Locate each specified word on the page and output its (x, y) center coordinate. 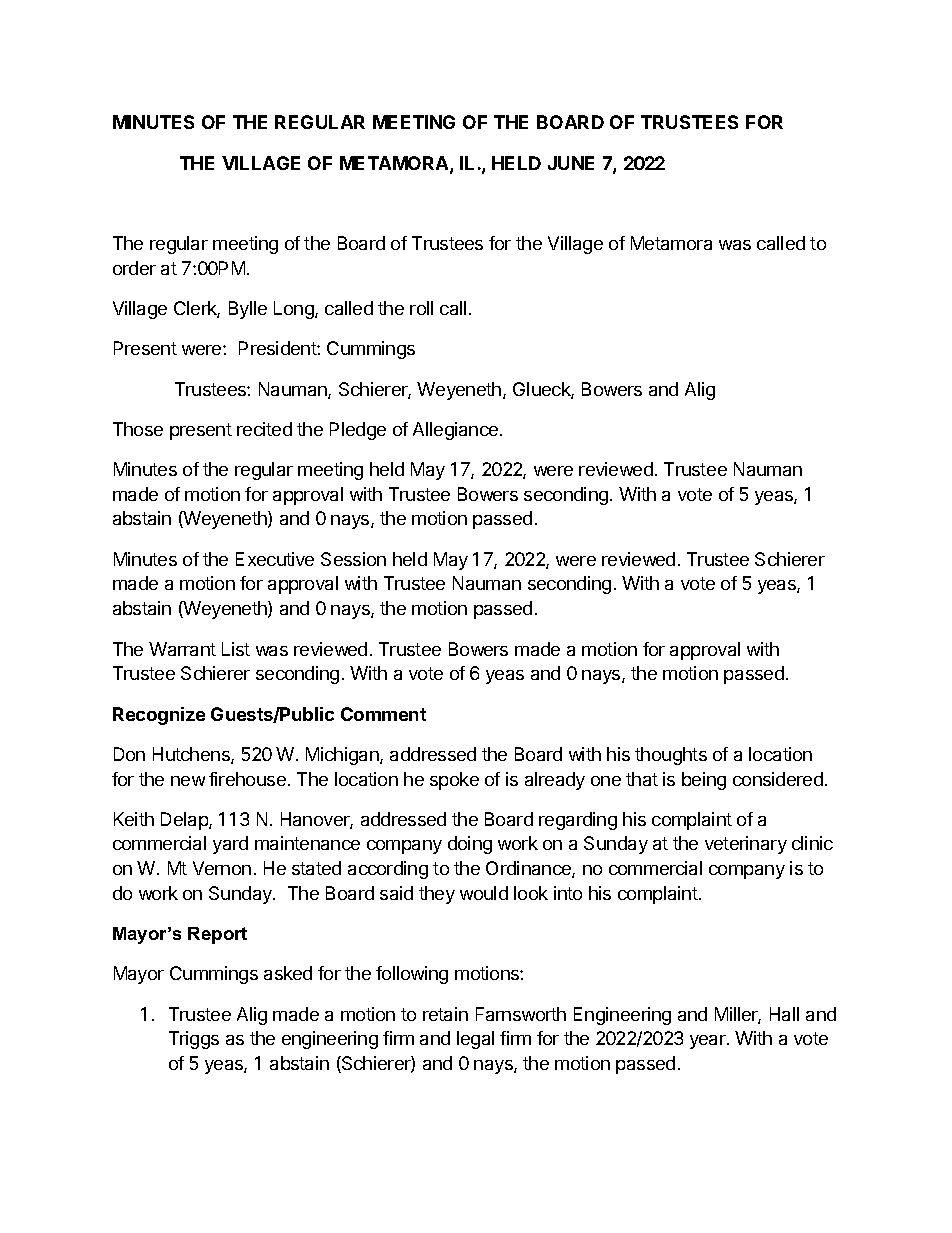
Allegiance (457, 431)
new (188, 781)
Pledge (358, 431)
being (704, 781)
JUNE (571, 163)
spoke (454, 781)
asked (288, 973)
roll (421, 308)
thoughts (671, 756)
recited (264, 429)
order (134, 268)
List (236, 649)
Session (353, 559)
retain (445, 1014)
